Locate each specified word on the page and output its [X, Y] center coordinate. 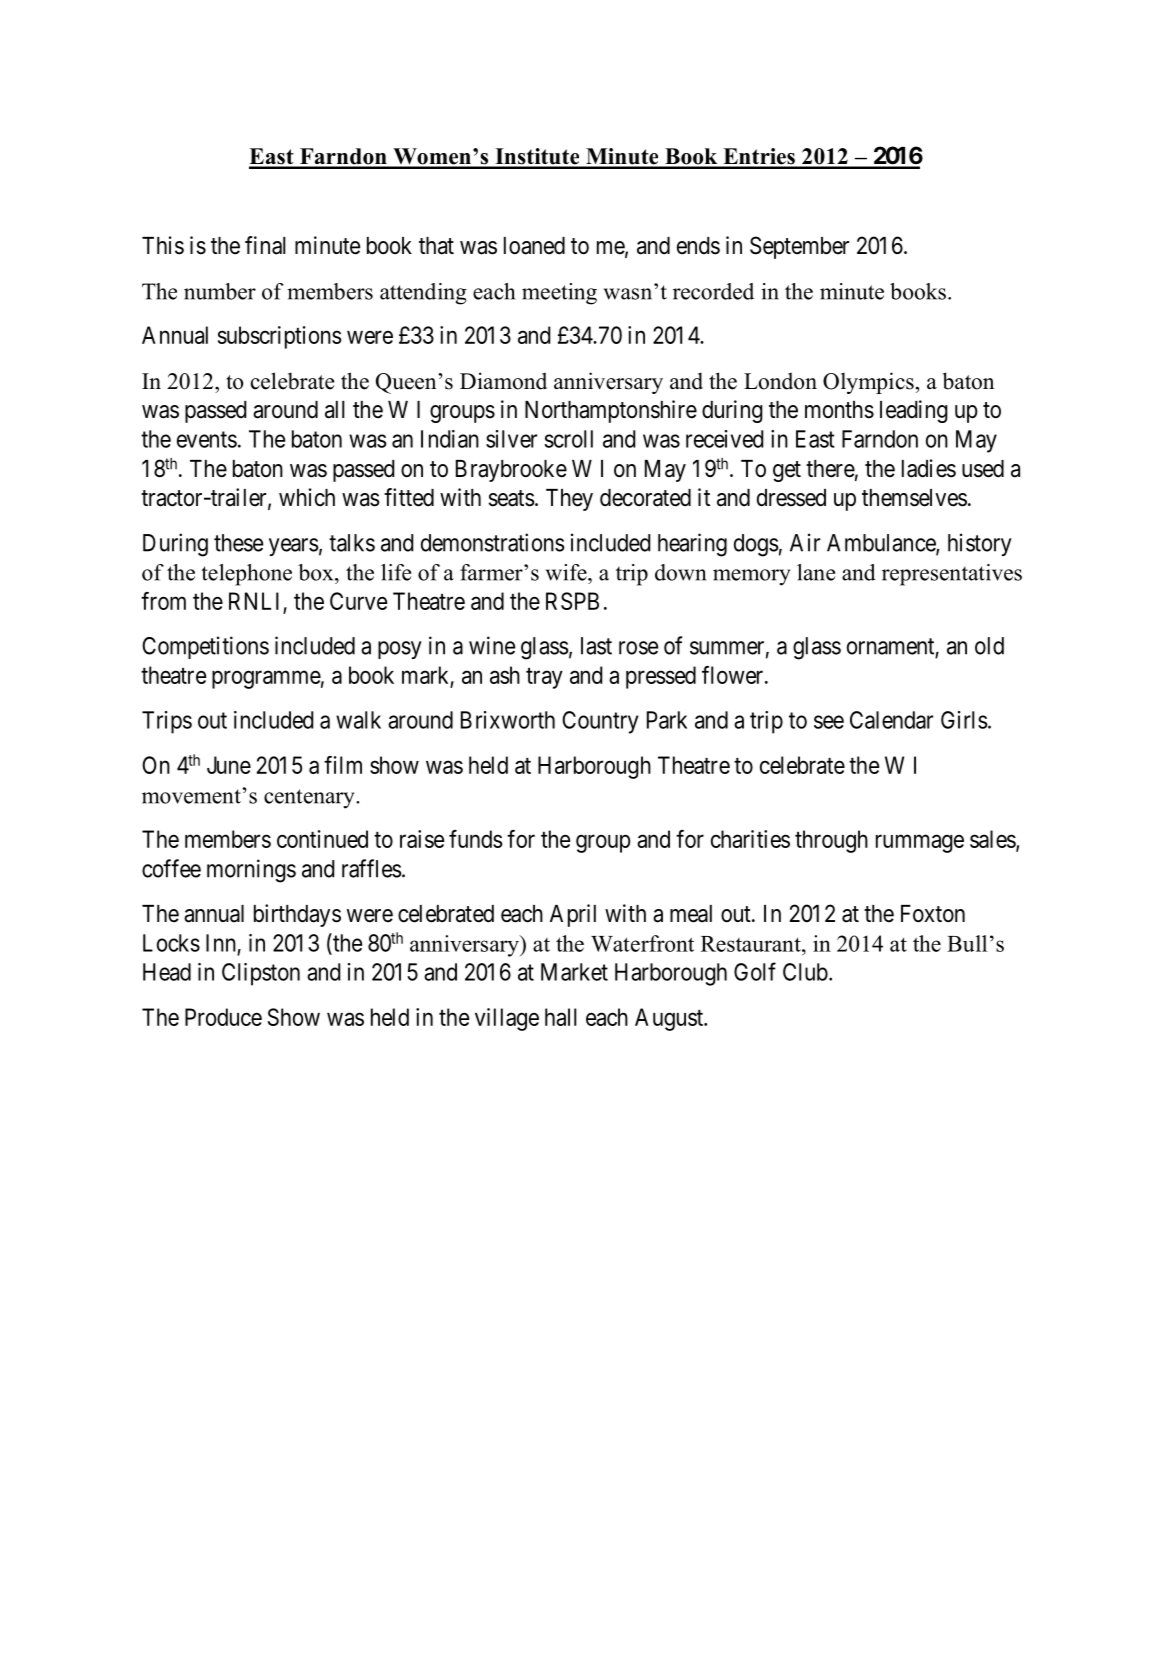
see [829, 722]
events [207, 439]
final [265, 245]
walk [358, 720]
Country [600, 722]
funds [475, 839]
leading [914, 411]
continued [322, 839]
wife [567, 572]
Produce [223, 1017]
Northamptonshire [611, 411]
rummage [920, 844]
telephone [246, 575]
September [799, 247]
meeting [559, 294]
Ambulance [882, 544]
